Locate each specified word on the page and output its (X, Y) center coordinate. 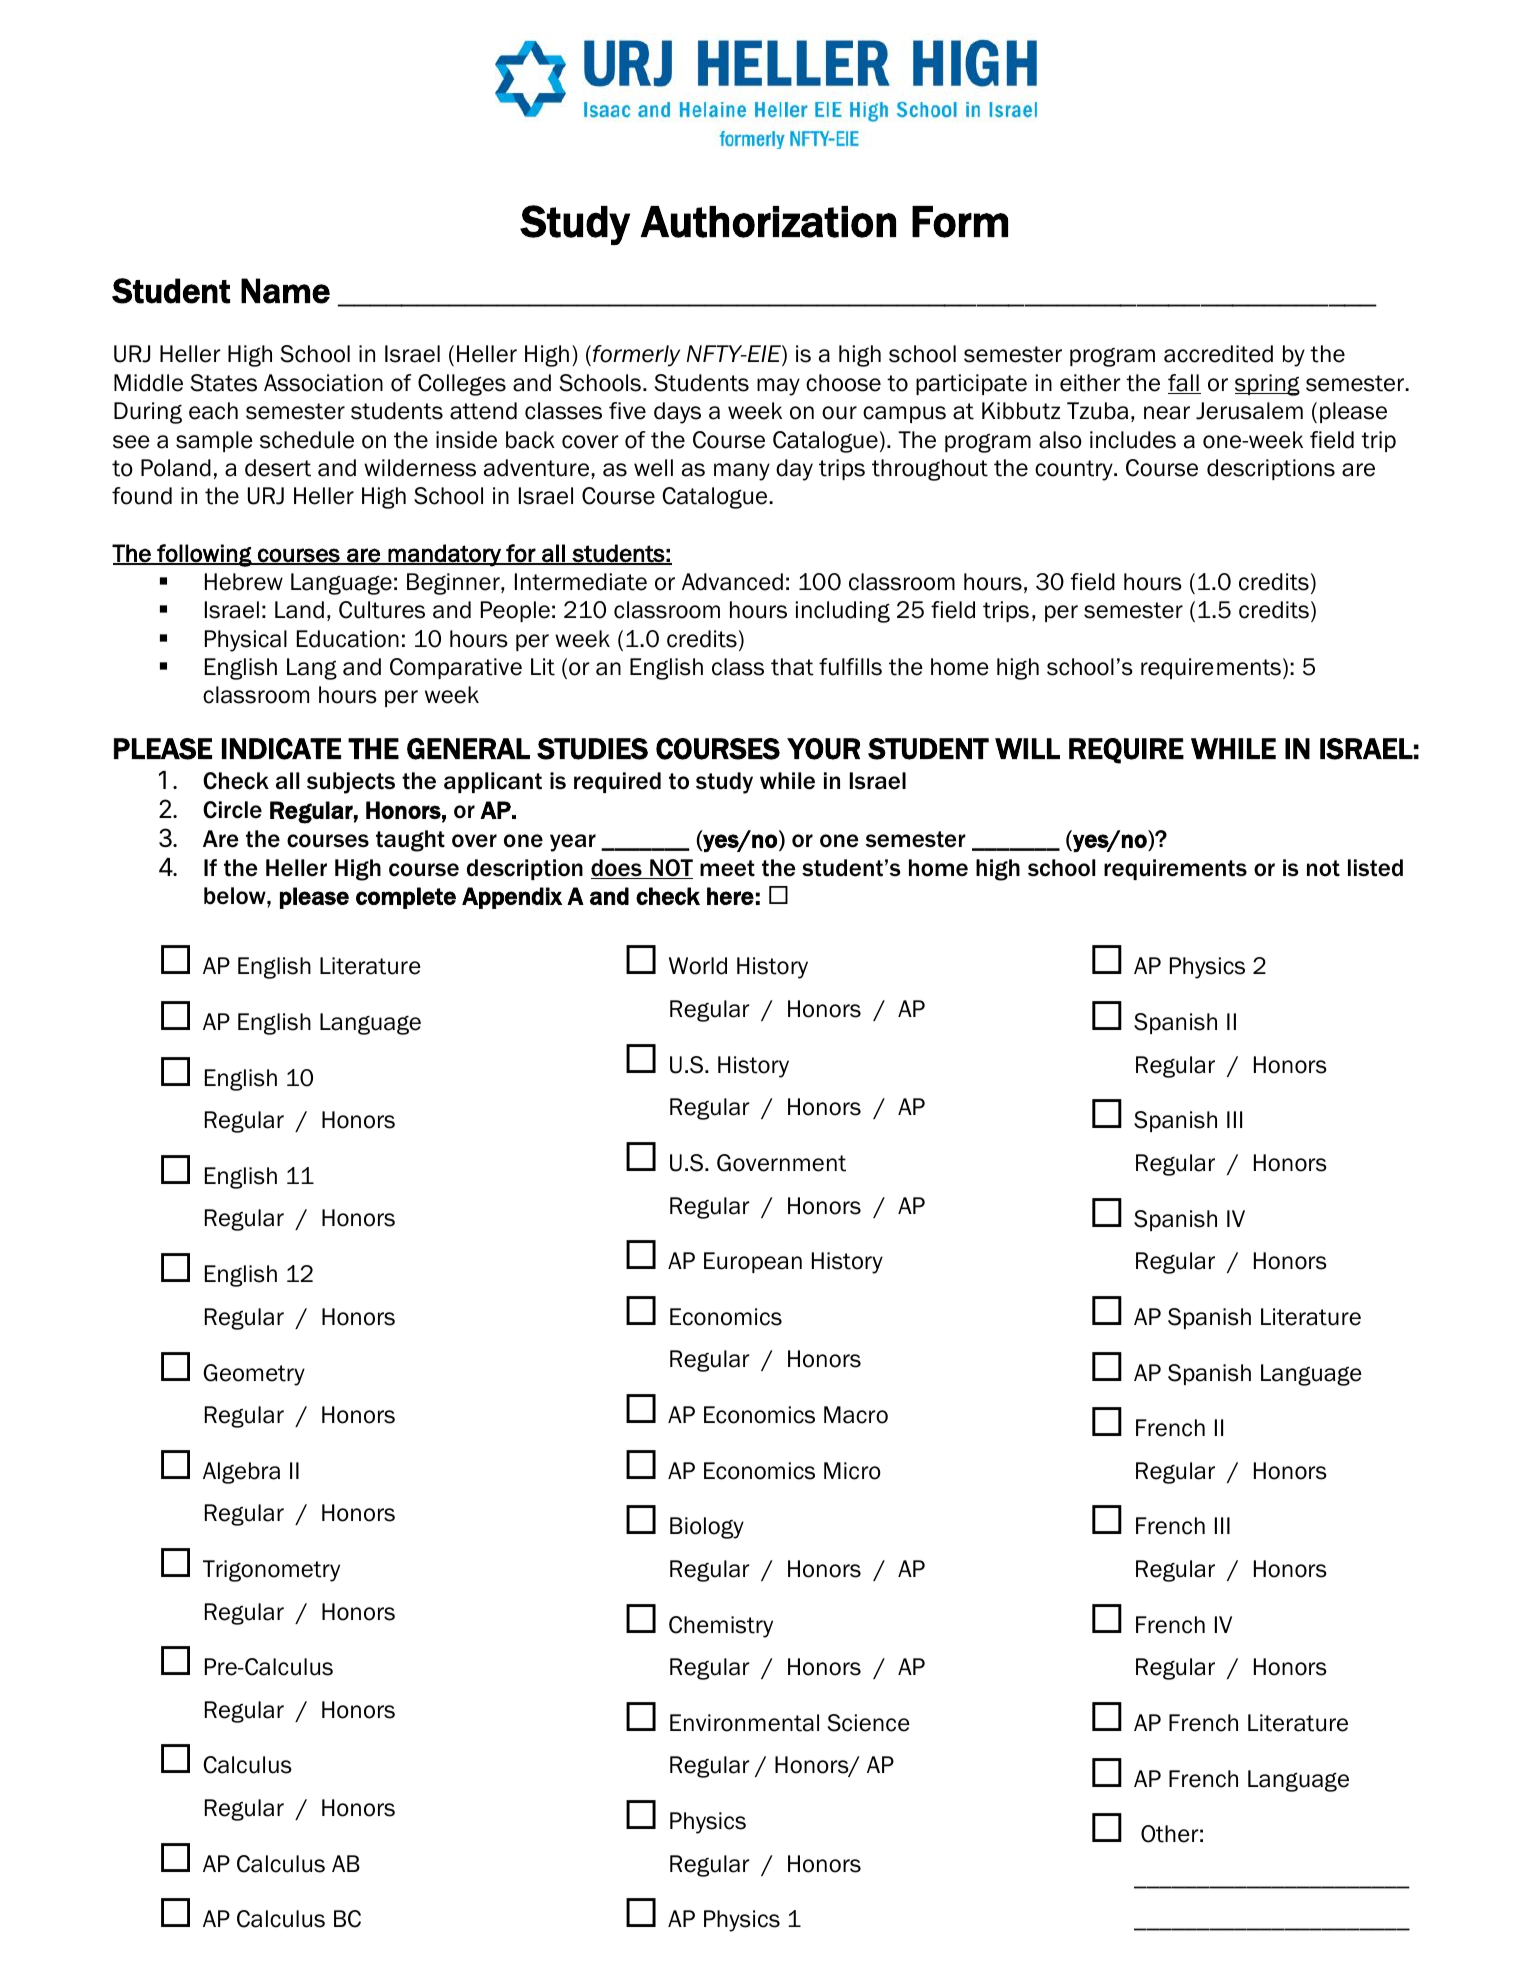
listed (1375, 868)
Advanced (732, 582)
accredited (1218, 354)
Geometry (254, 1375)
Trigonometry (271, 1571)
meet (727, 868)
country (1075, 470)
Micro (852, 1471)
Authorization (768, 222)
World (698, 966)
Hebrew (244, 582)
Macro (856, 1415)
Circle (232, 810)
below (236, 896)
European (753, 1262)
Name (285, 291)
